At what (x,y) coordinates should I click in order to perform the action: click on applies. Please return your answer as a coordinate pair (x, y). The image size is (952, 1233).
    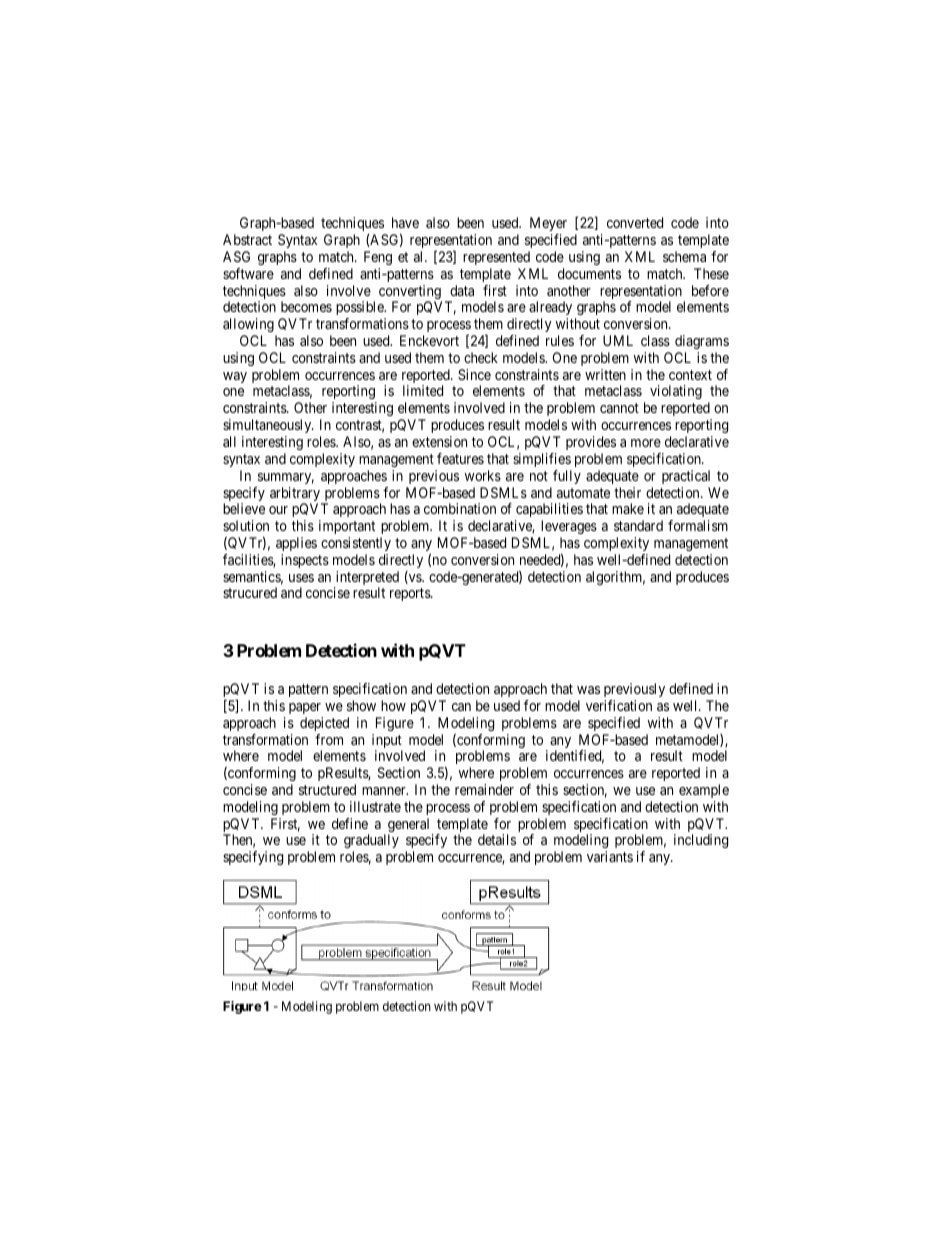
    Looking at the image, I should click on (296, 544).
